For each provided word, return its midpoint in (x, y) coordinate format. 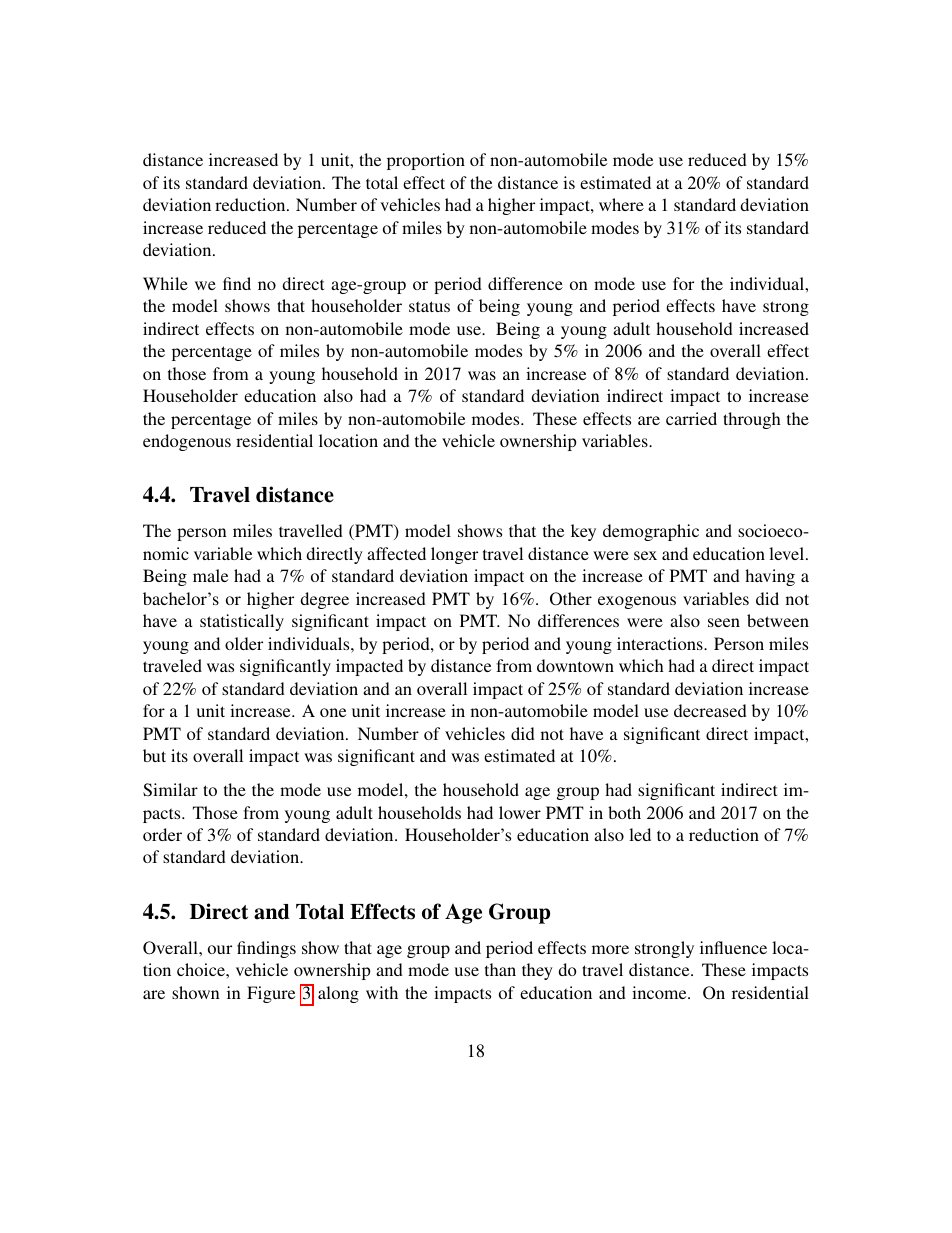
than (500, 969)
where (621, 204)
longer (454, 555)
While (165, 283)
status (429, 306)
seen (724, 622)
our (220, 949)
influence (733, 947)
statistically (242, 622)
